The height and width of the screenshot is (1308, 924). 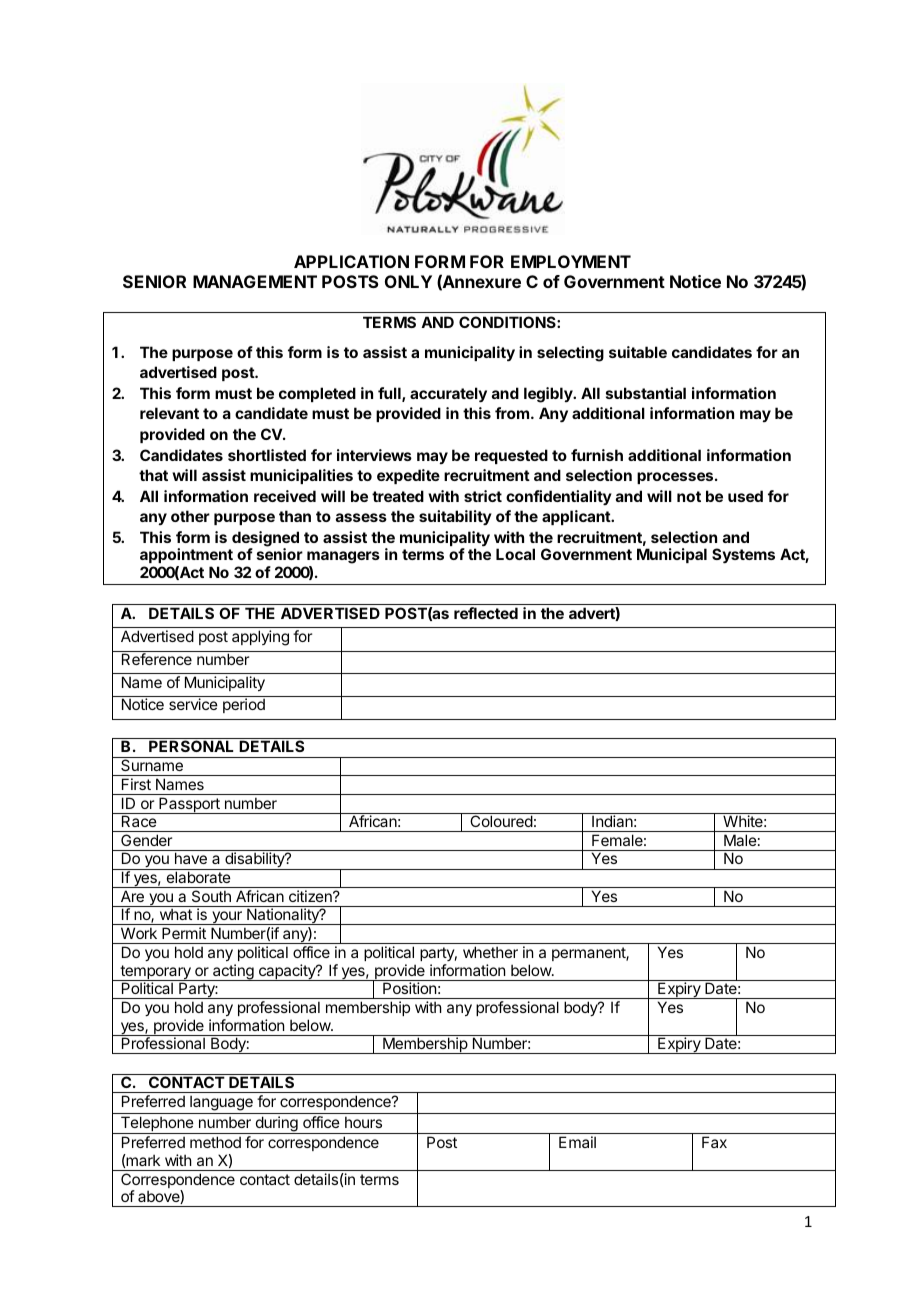 What do you see at coordinates (186, 557) in the screenshot?
I see `appointment` at bounding box center [186, 557].
